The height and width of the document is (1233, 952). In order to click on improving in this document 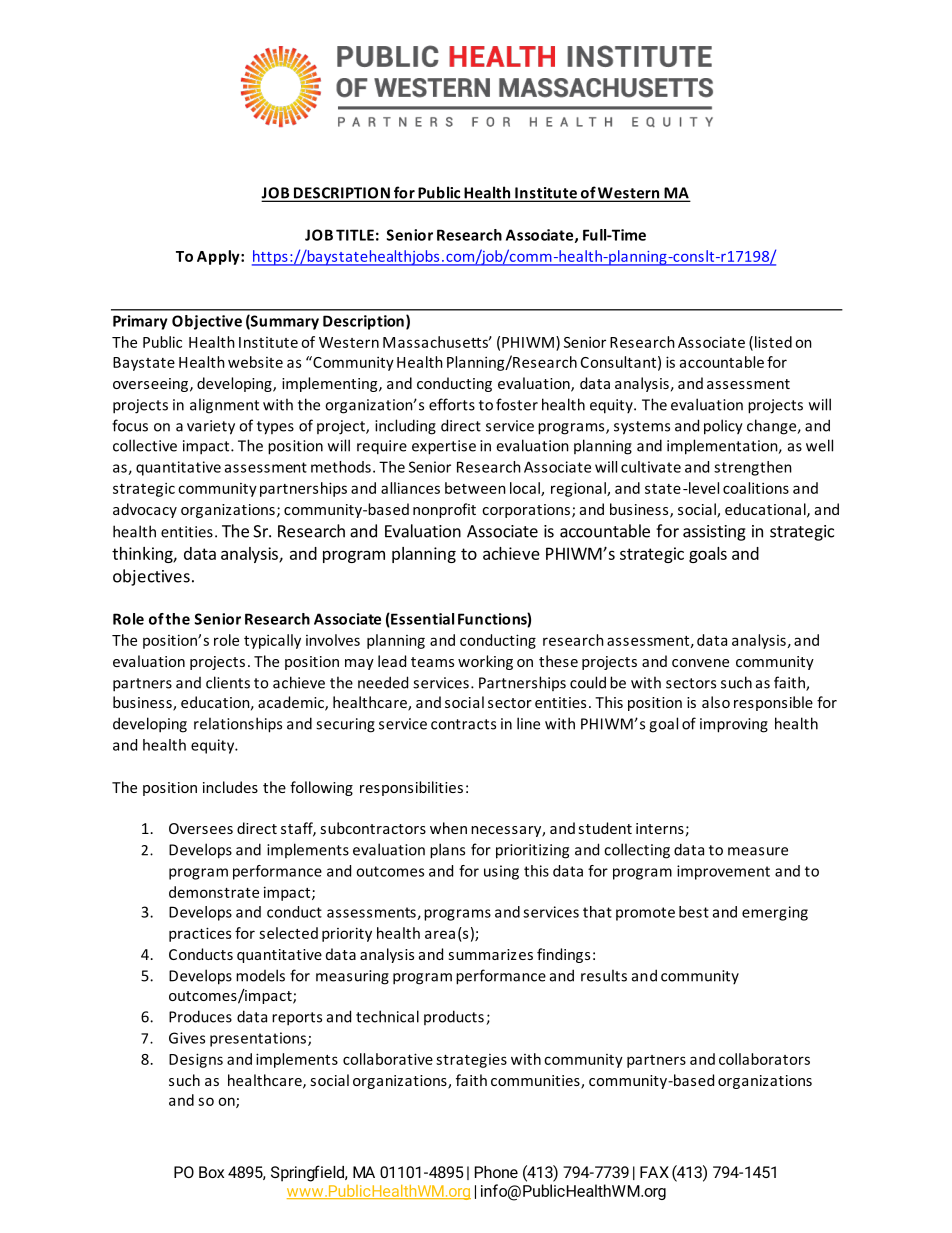, I will do `click(734, 725)`.
